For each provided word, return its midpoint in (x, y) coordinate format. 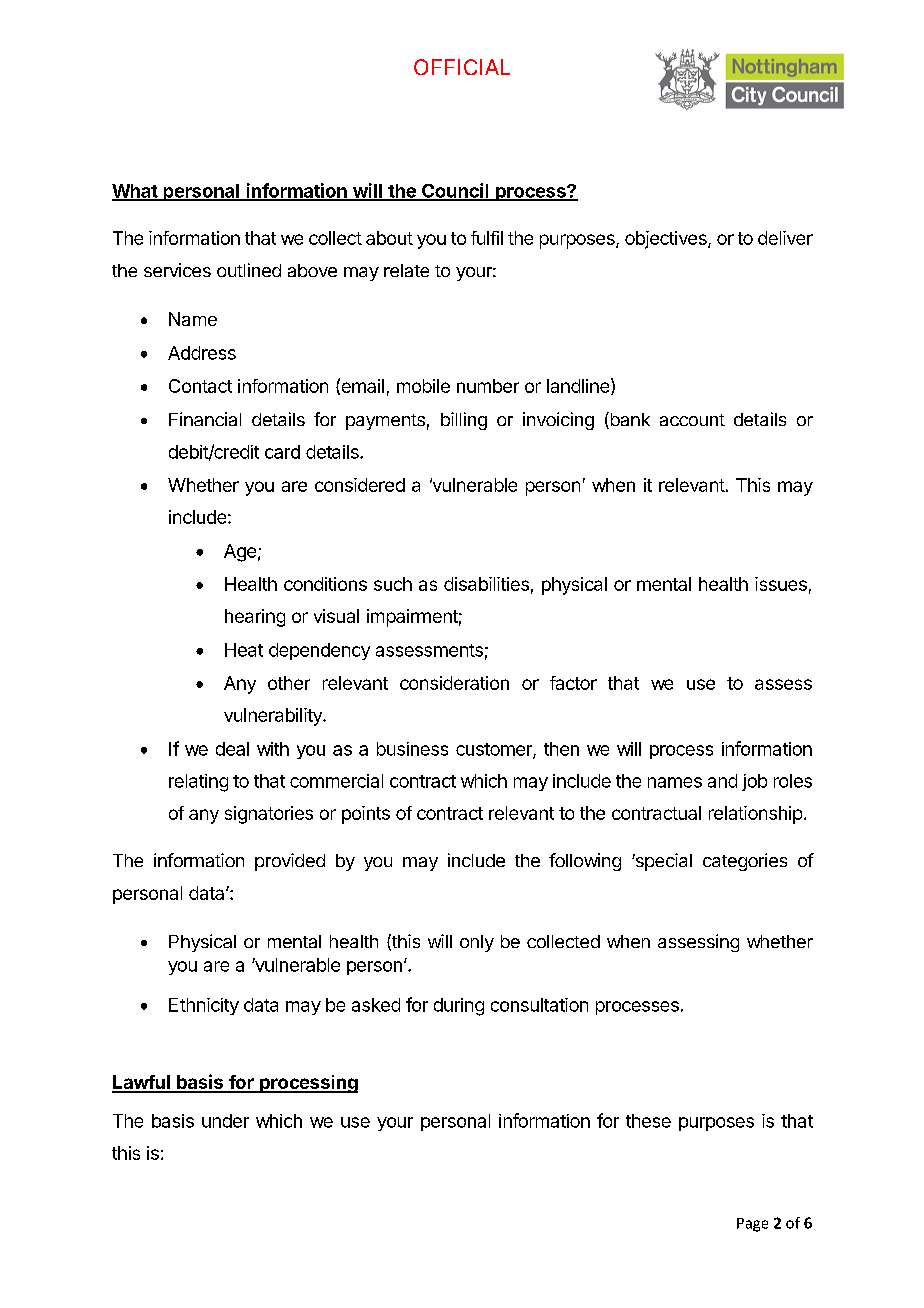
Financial (205, 419)
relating (198, 783)
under (225, 1121)
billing (464, 421)
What (135, 192)
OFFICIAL (462, 67)
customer (495, 750)
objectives (667, 240)
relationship (755, 815)
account (692, 420)
